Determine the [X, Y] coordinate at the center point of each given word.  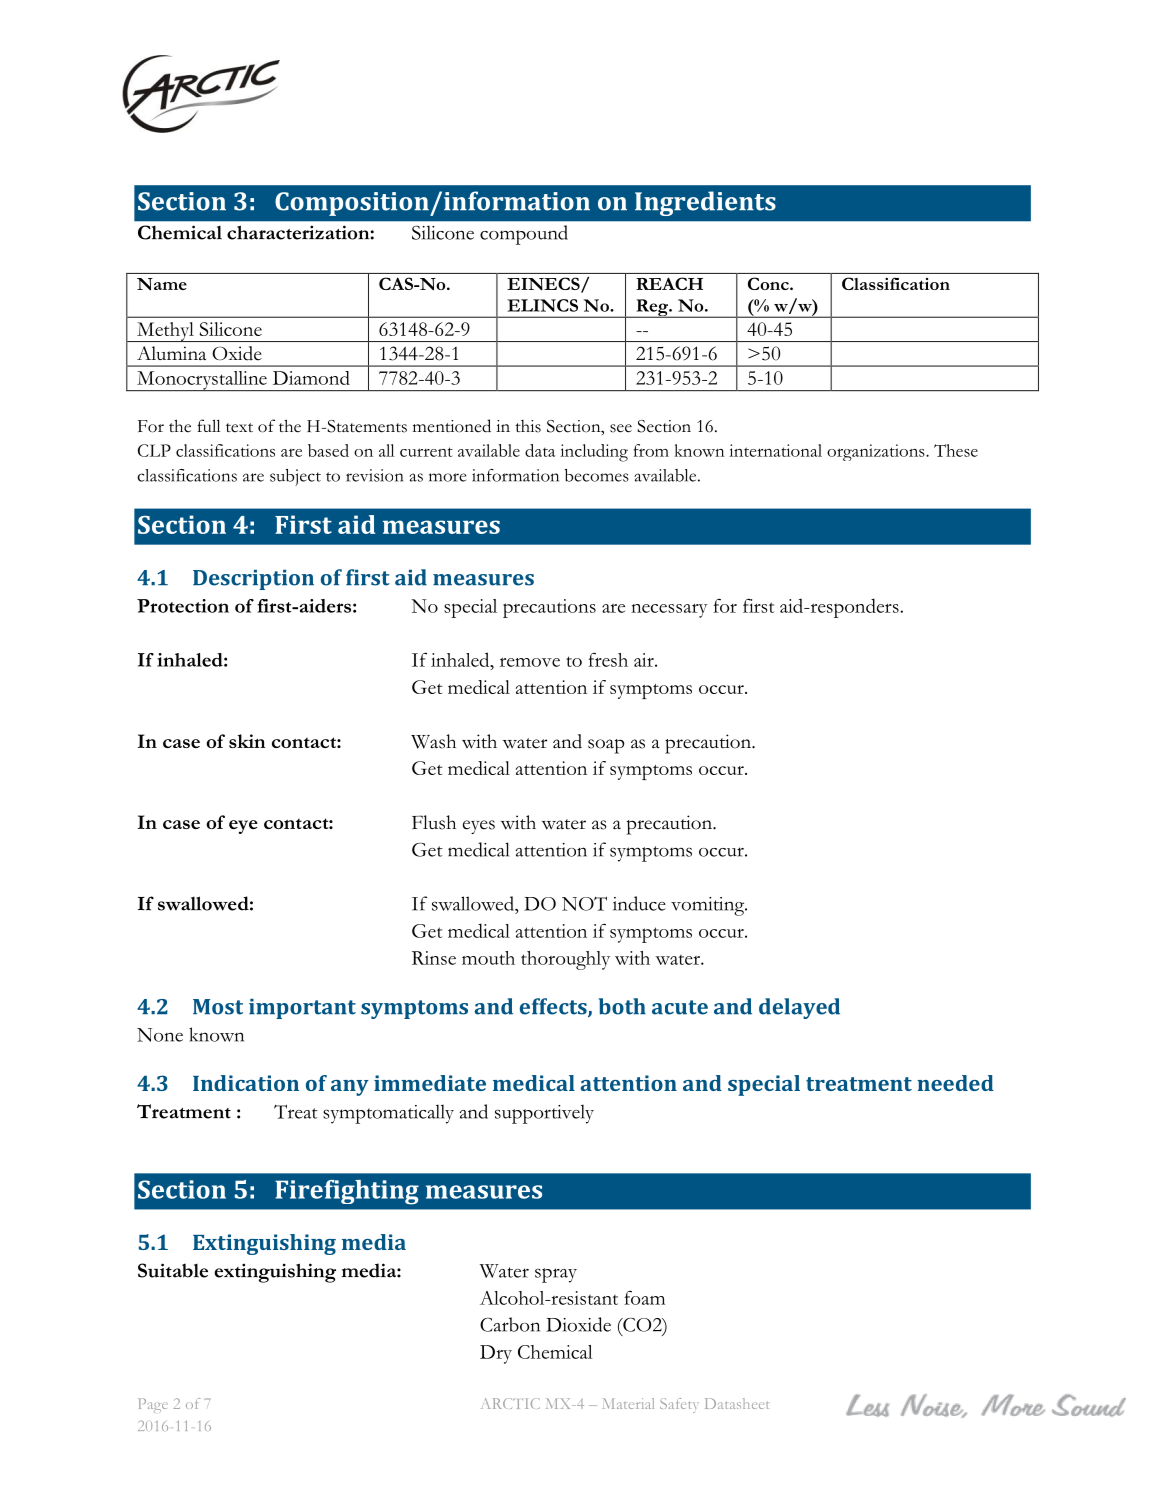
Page [153, 1405]
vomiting [709, 906]
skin [247, 741]
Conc [769, 283]
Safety [679, 1405]
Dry [496, 1354]
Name [162, 284]
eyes [479, 827]
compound [524, 235]
